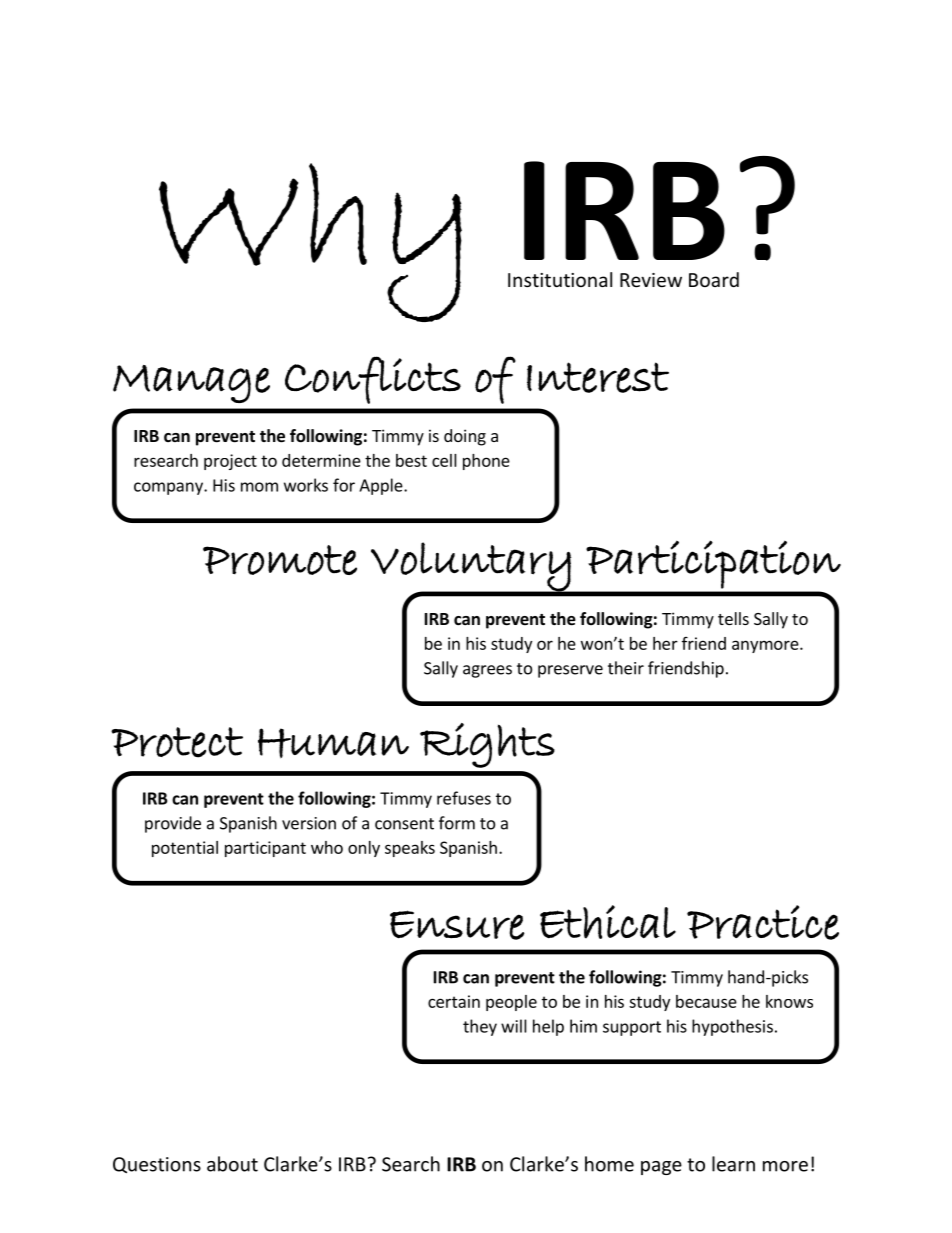 This screenshot has width=952, height=1233. What do you see at coordinates (733, 1164) in the screenshot?
I see `learn` at bounding box center [733, 1164].
